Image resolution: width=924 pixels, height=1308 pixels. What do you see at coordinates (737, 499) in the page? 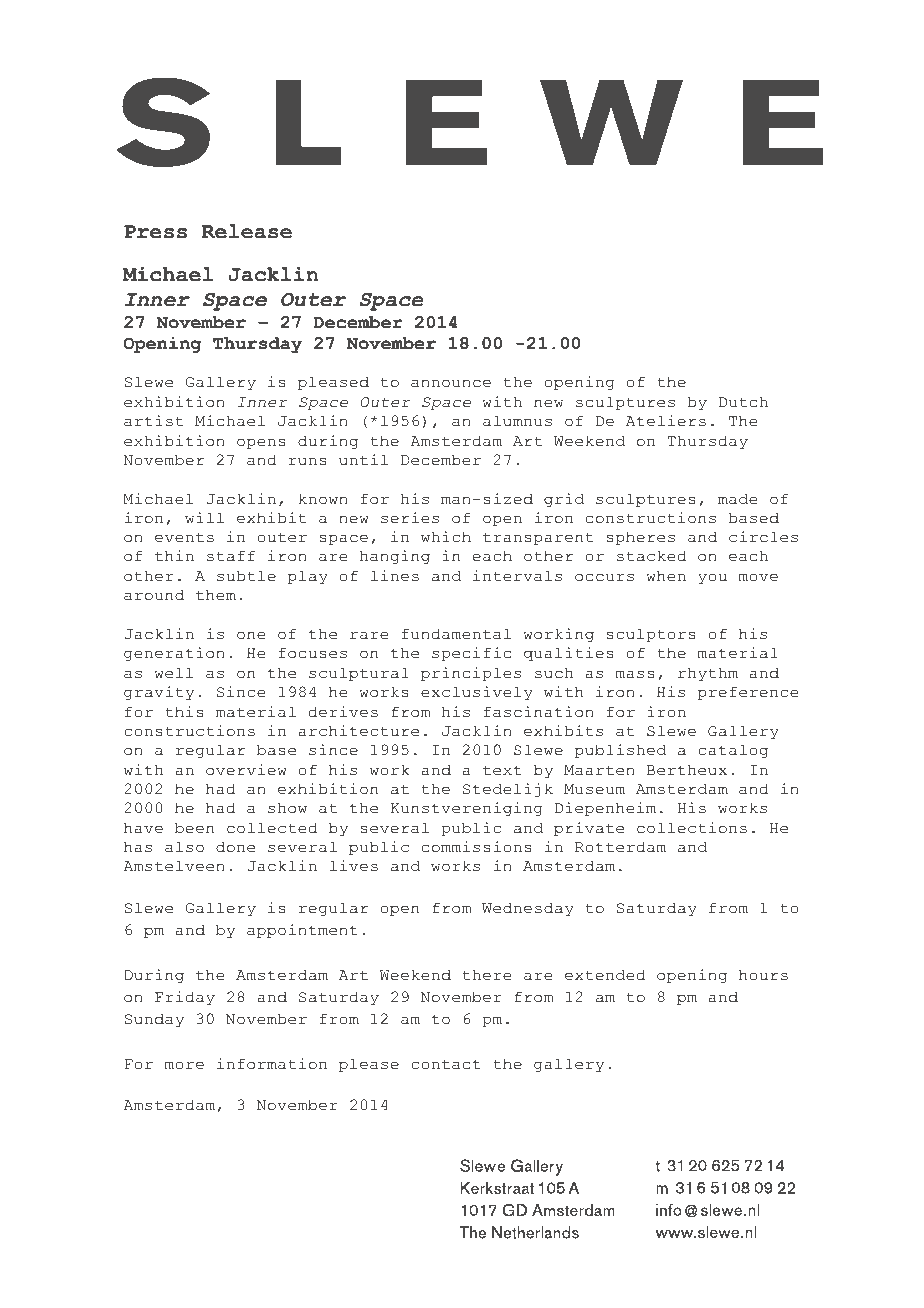
I see `made` at bounding box center [737, 499].
